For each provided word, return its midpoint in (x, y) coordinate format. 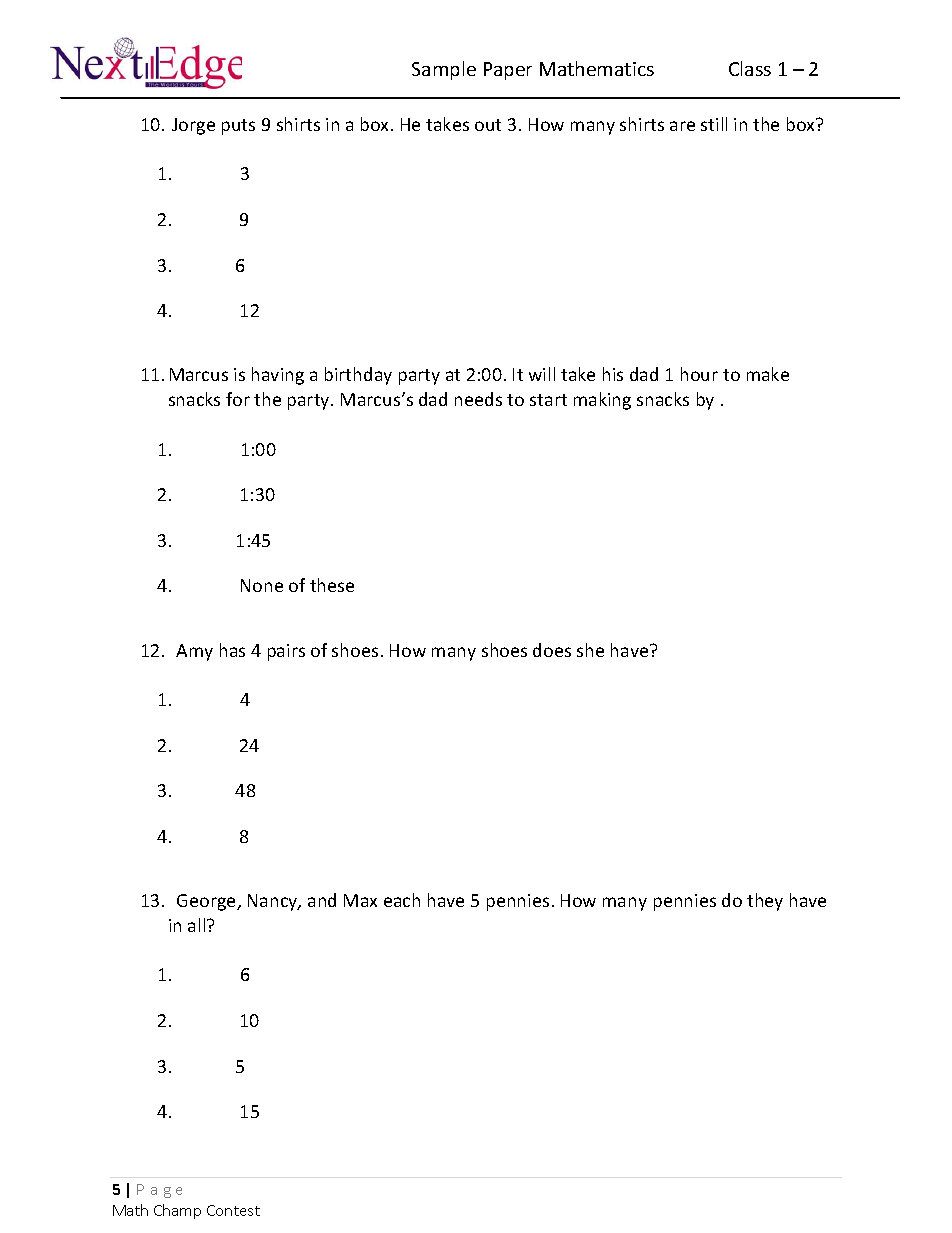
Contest (233, 1210)
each (402, 900)
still (714, 124)
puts (238, 127)
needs (478, 399)
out (488, 125)
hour (699, 374)
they (765, 902)
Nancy (274, 902)
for (238, 399)
